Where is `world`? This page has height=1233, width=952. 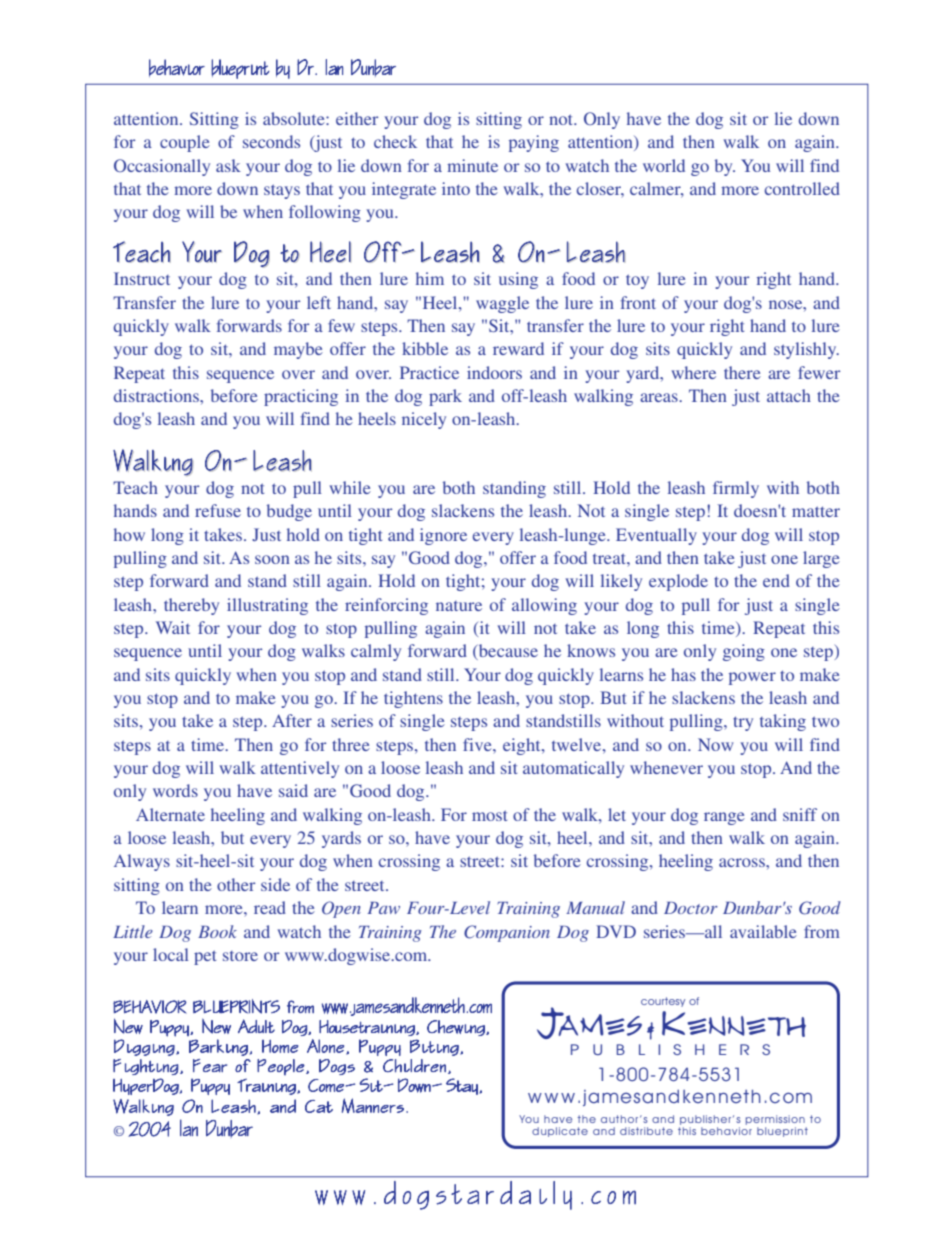 world is located at coordinates (664, 165).
